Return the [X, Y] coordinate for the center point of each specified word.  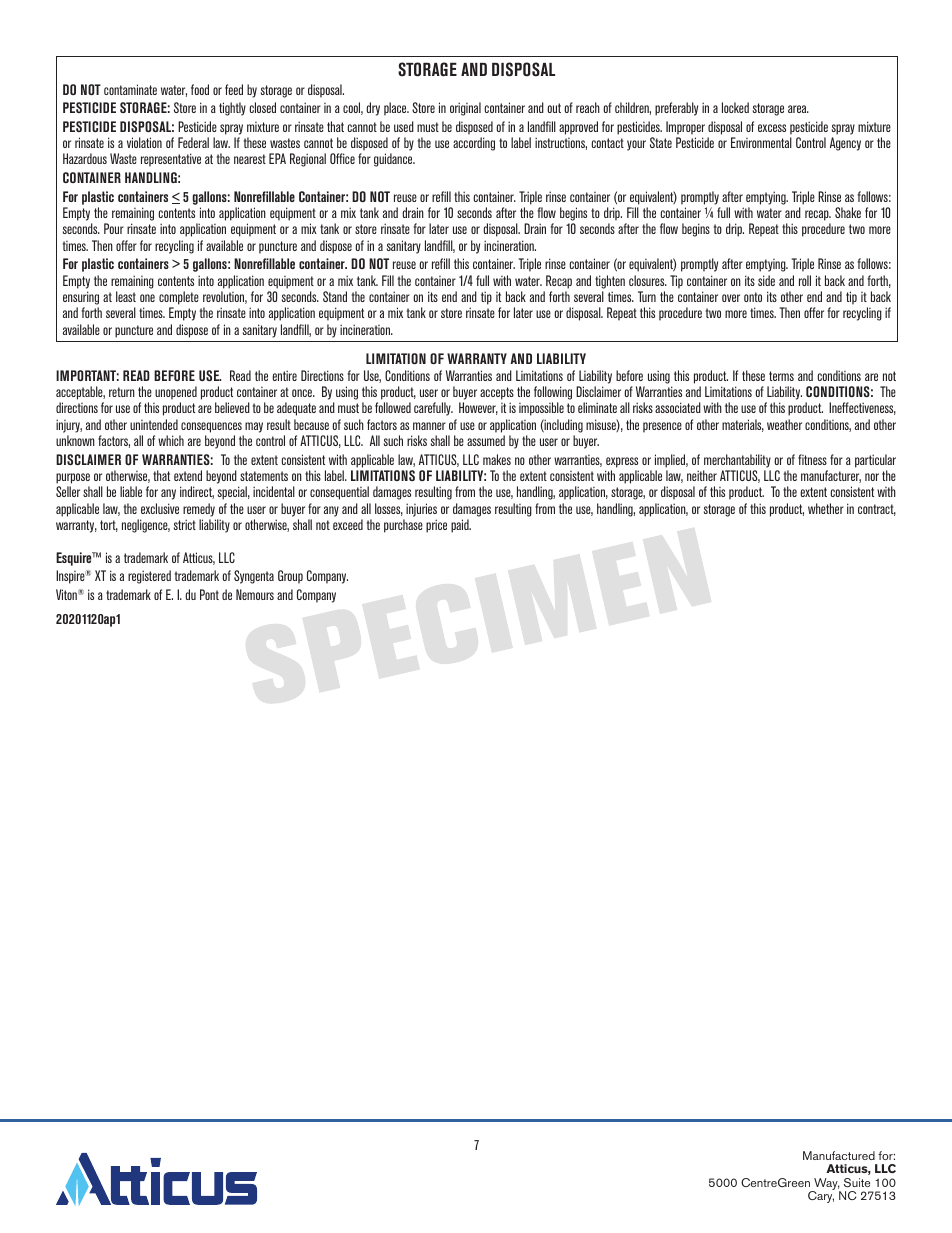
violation [144, 142]
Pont [209, 594]
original [465, 109]
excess [772, 128]
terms [781, 376]
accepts [497, 393]
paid [461, 526]
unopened [176, 393]
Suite [857, 1182]
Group [290, 577]
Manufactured [839, 1155]
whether [826, 508]
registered [149, 577]
